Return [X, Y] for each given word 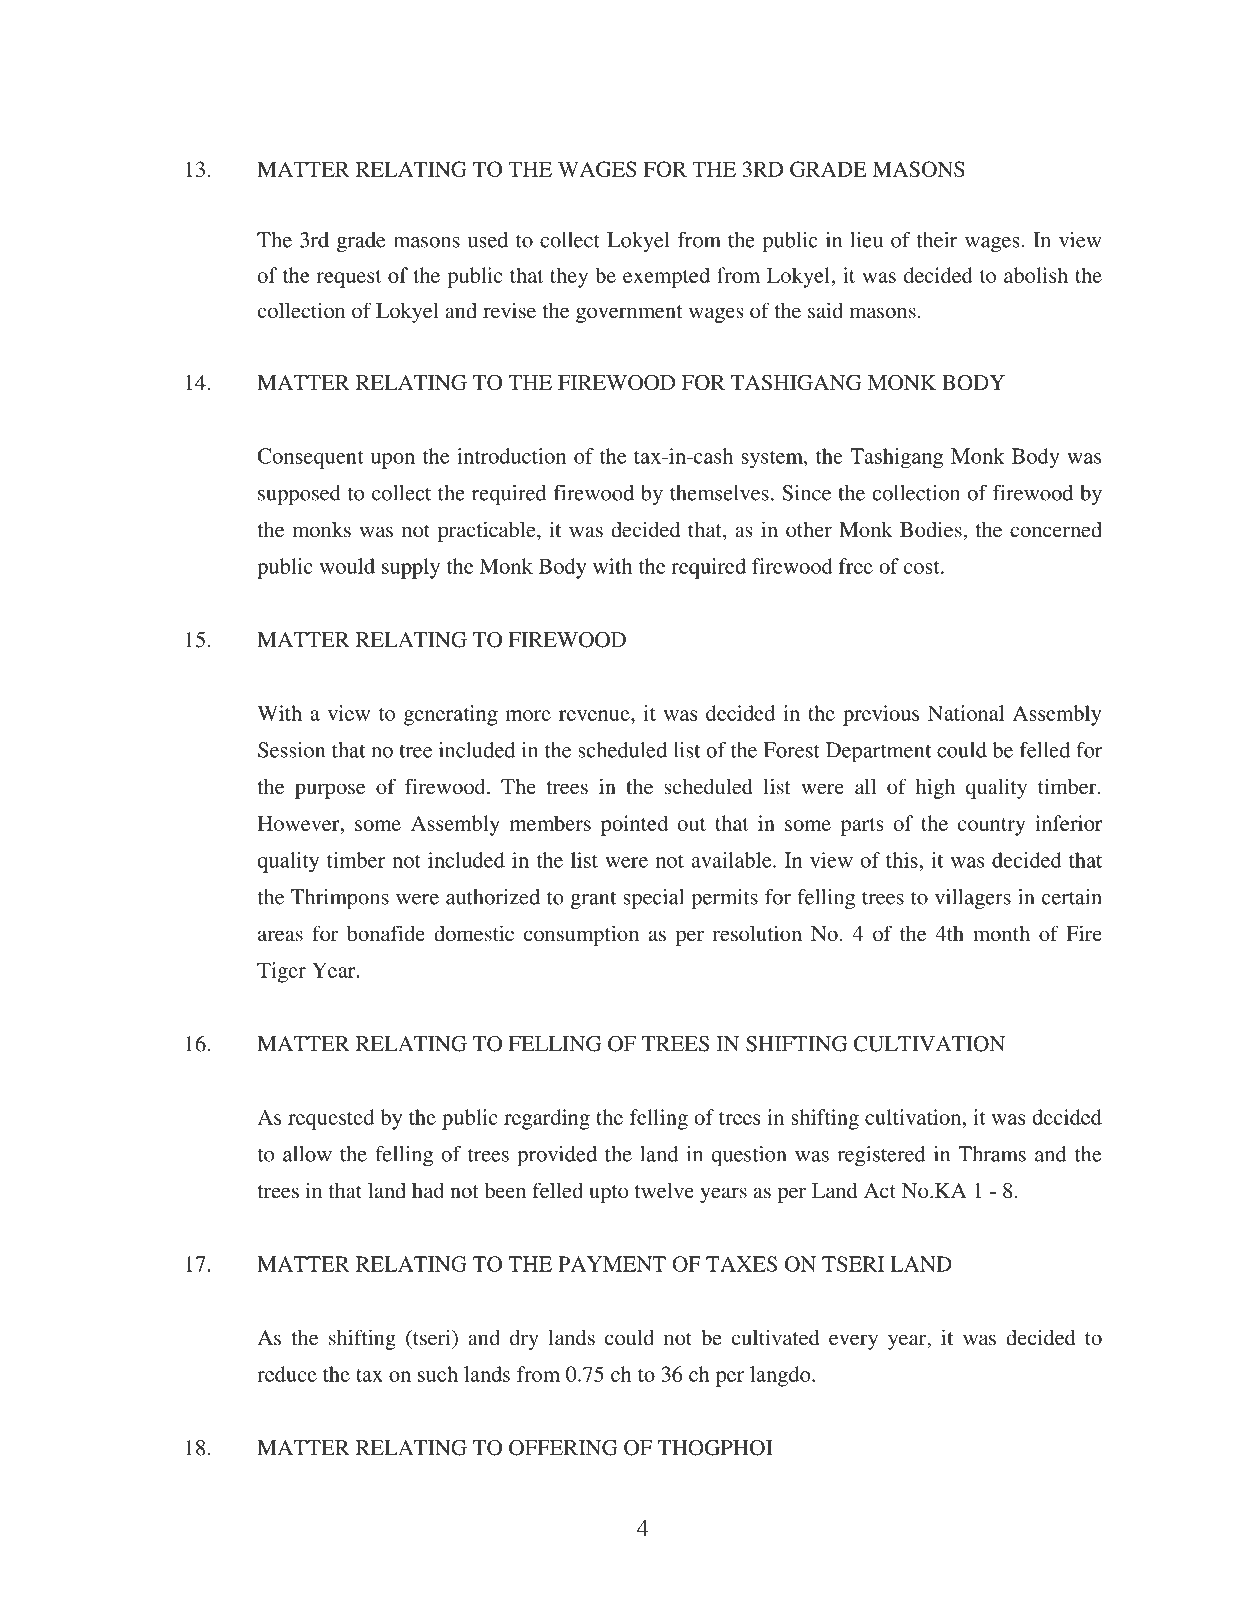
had [428, 1190]
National [966, 713]
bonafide [386, 933]
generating [451, 715]
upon [393, 461]
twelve [664, 1190]
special [653, 899]
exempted [666, 277]
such [438, 1374]
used [487, 240]
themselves [719, 493]
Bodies [931, 529]
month [1001, 934]
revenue [595, 715]
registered [881, 1156]
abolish [1036, 275]
